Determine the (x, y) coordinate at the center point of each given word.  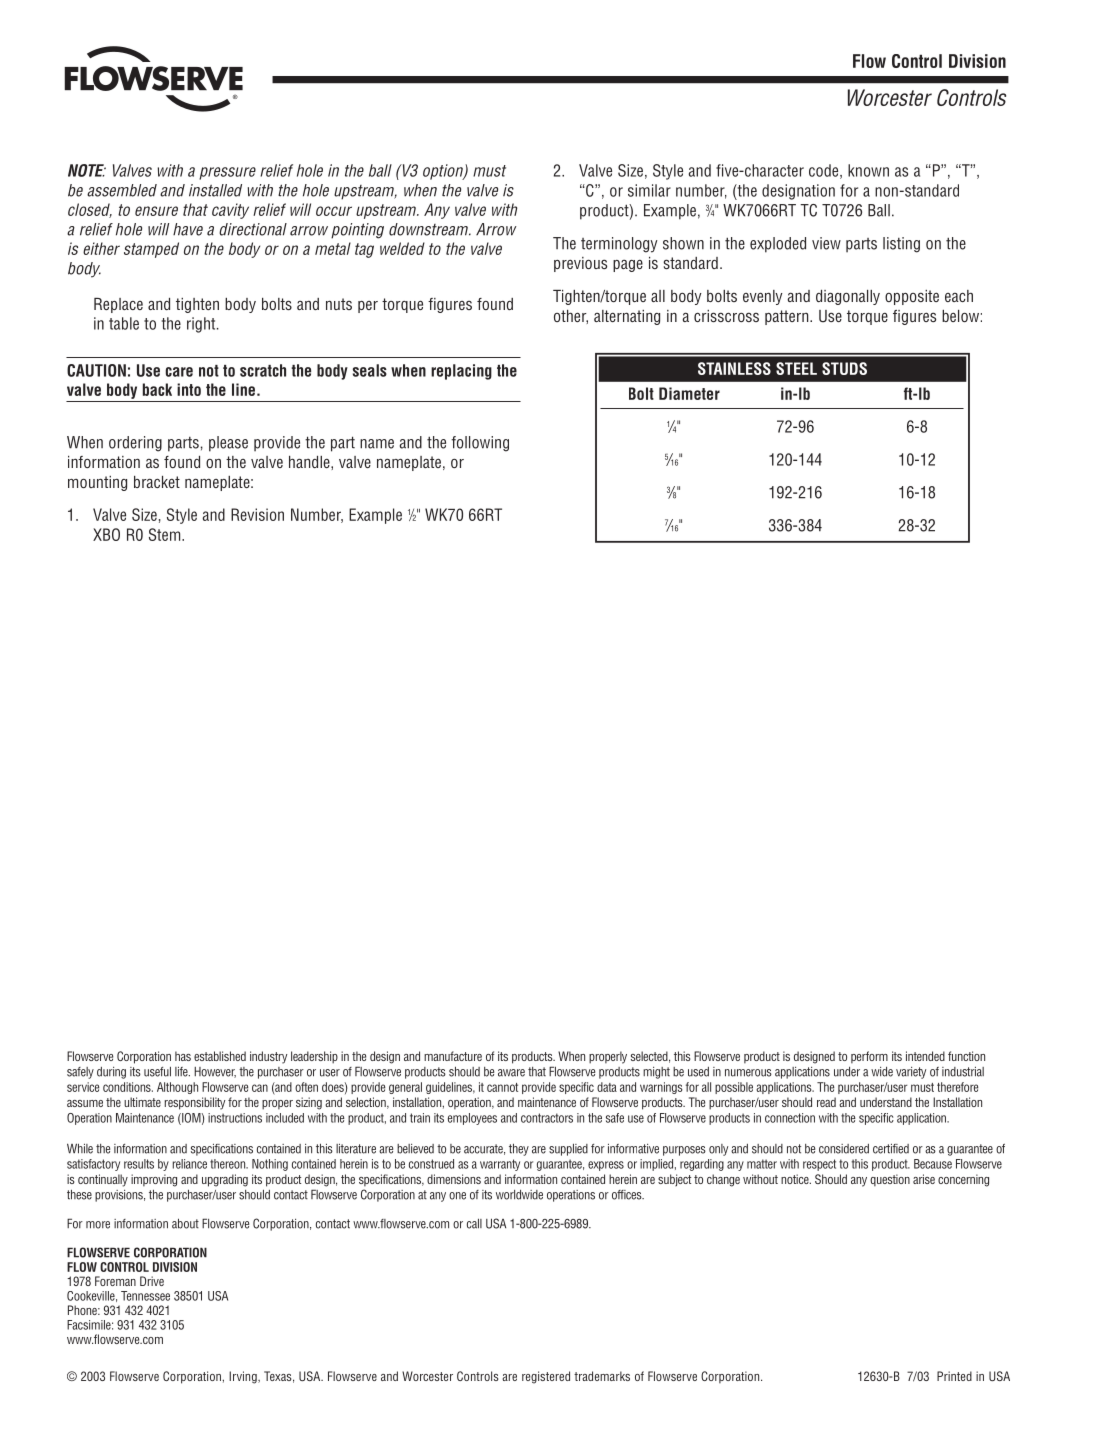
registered (546, 1377)
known (868, 170)
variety (911, 1073)
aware (511, 1073)
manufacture (453, 1056)
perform (869, 1057)
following (480, 444)
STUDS (844, 368)
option (444, 172)
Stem (166, 534)
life (182, 1072)
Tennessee (145, 1296)
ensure (156, 211)
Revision (257, 514)
